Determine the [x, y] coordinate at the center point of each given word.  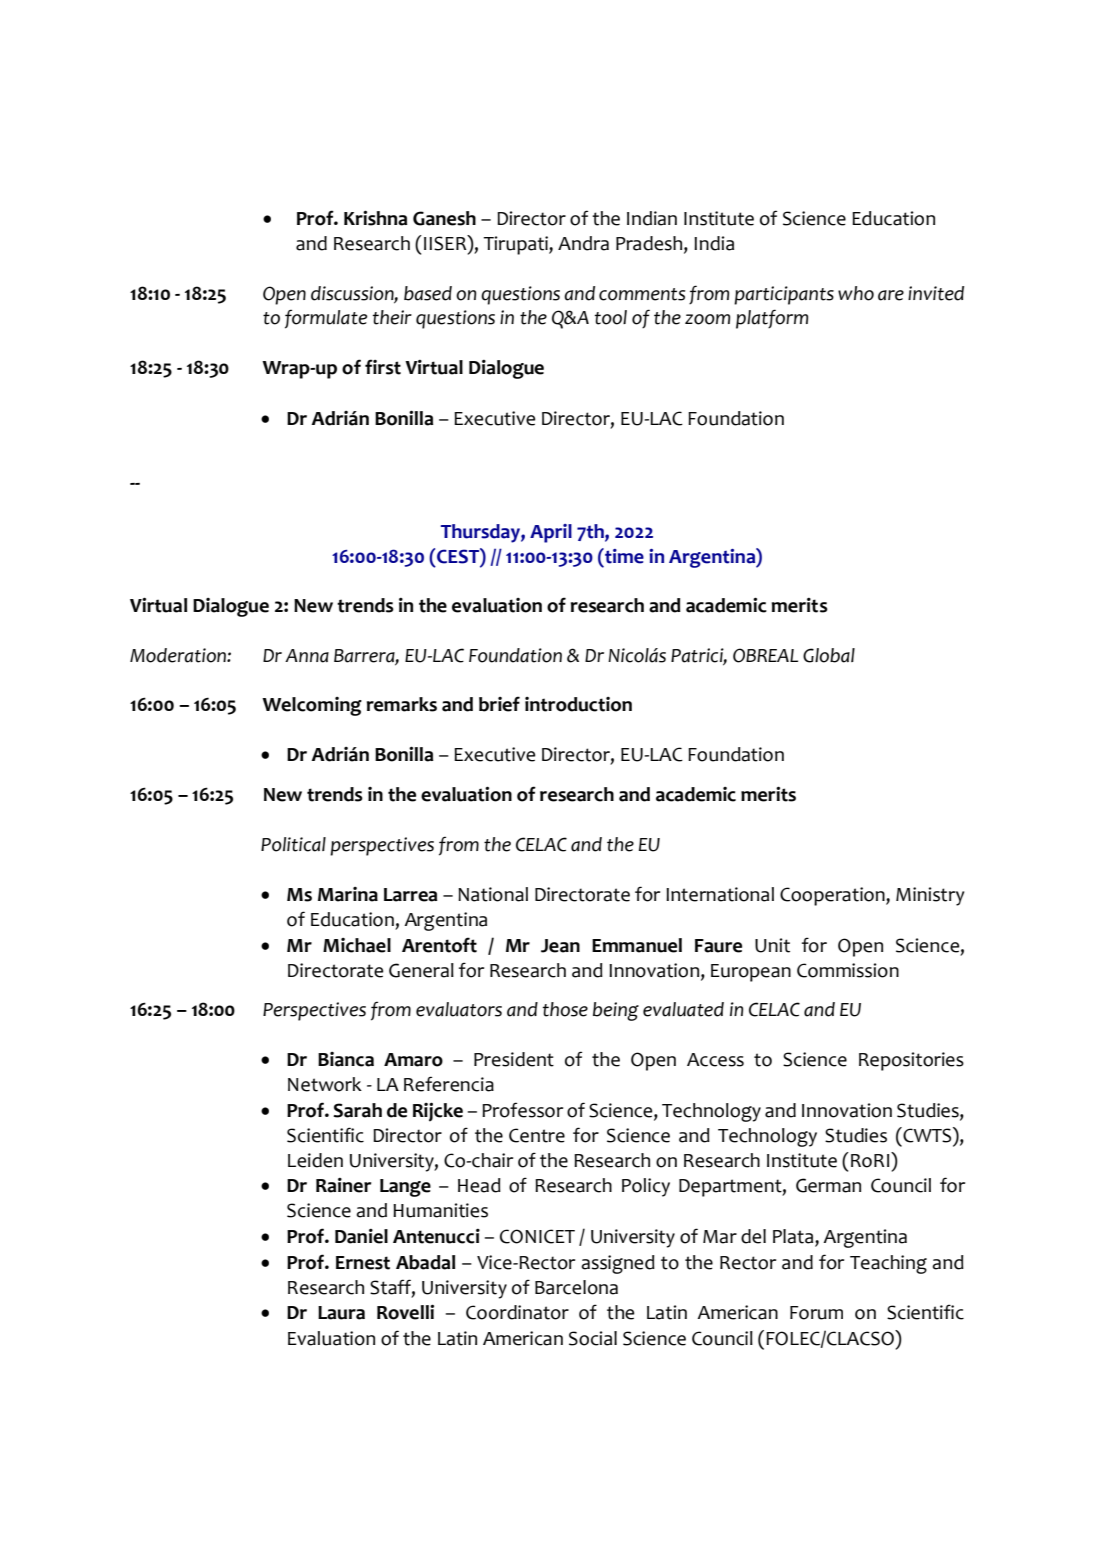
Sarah [357, 1110]
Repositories [911, 1061]
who [856, 293]
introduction [578, 704]
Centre [537, 1135]
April [551, 533]
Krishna [375, 218]
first [383, 367]
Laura [341, 1313]
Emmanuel [637, 945]
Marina [348, 894]
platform [772, 319]
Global [829, 655]
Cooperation [833, 896]
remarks [402, 704]
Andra [583, 243]
